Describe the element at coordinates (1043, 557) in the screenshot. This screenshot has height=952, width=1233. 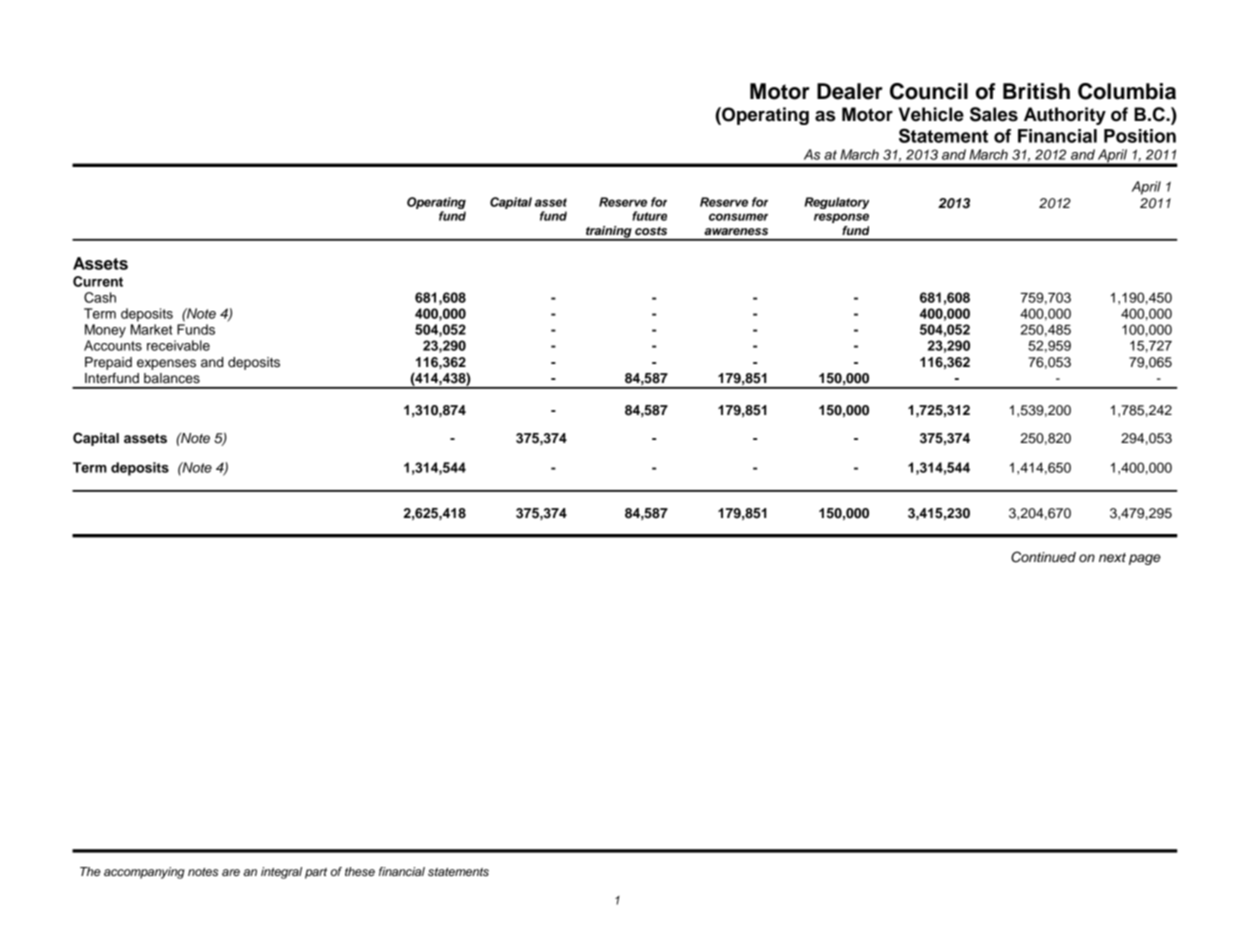
I see `Continued` at that location.
